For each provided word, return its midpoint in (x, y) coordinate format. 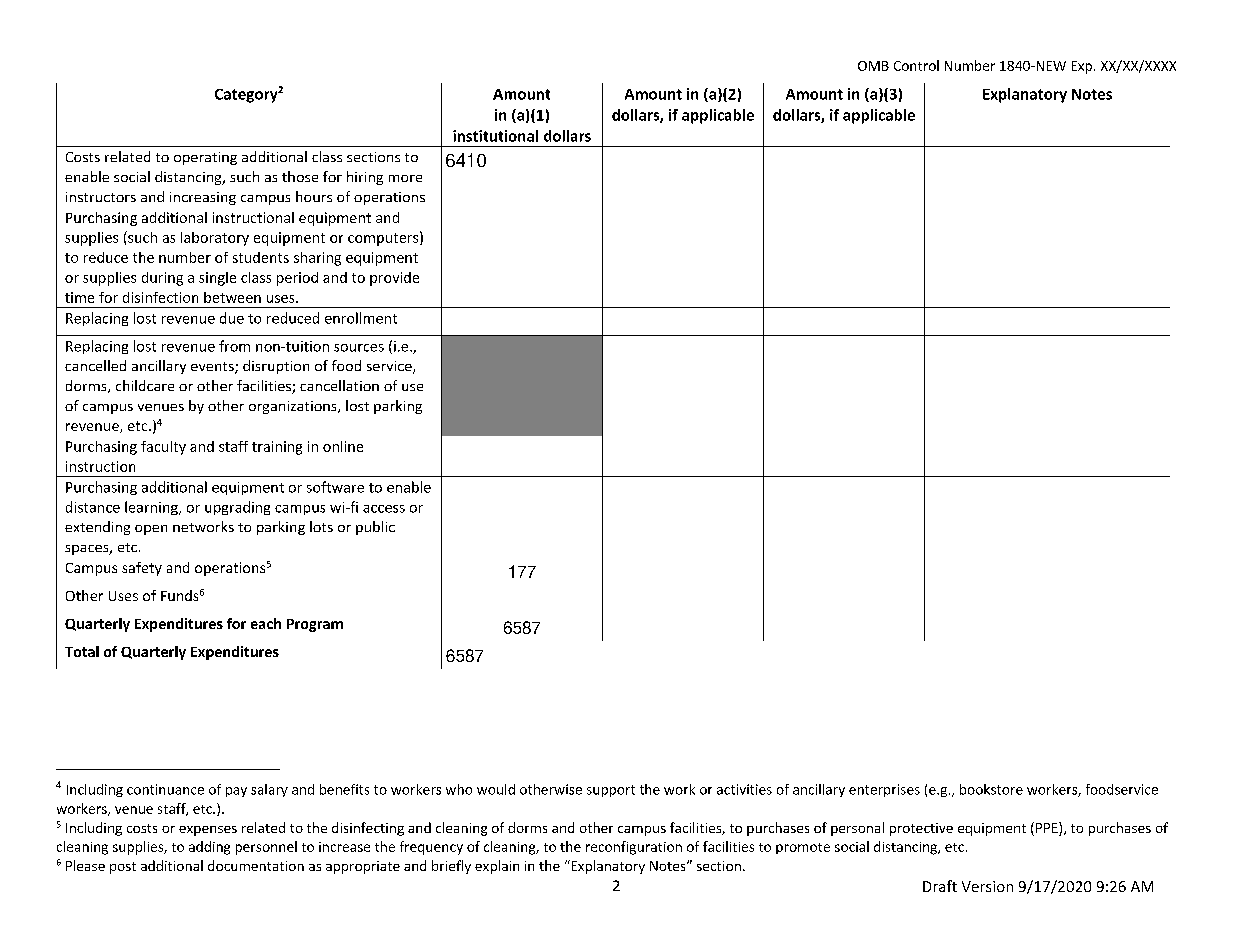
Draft (940, 886)
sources (359, 348)
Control (916, 65)
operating (205, 158)
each (266, 623)
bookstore (991, 789)
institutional (495, 136)
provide (394, 279)
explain (497, 867)
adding (209, 848)
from (234, 346)
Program (315, 625)
